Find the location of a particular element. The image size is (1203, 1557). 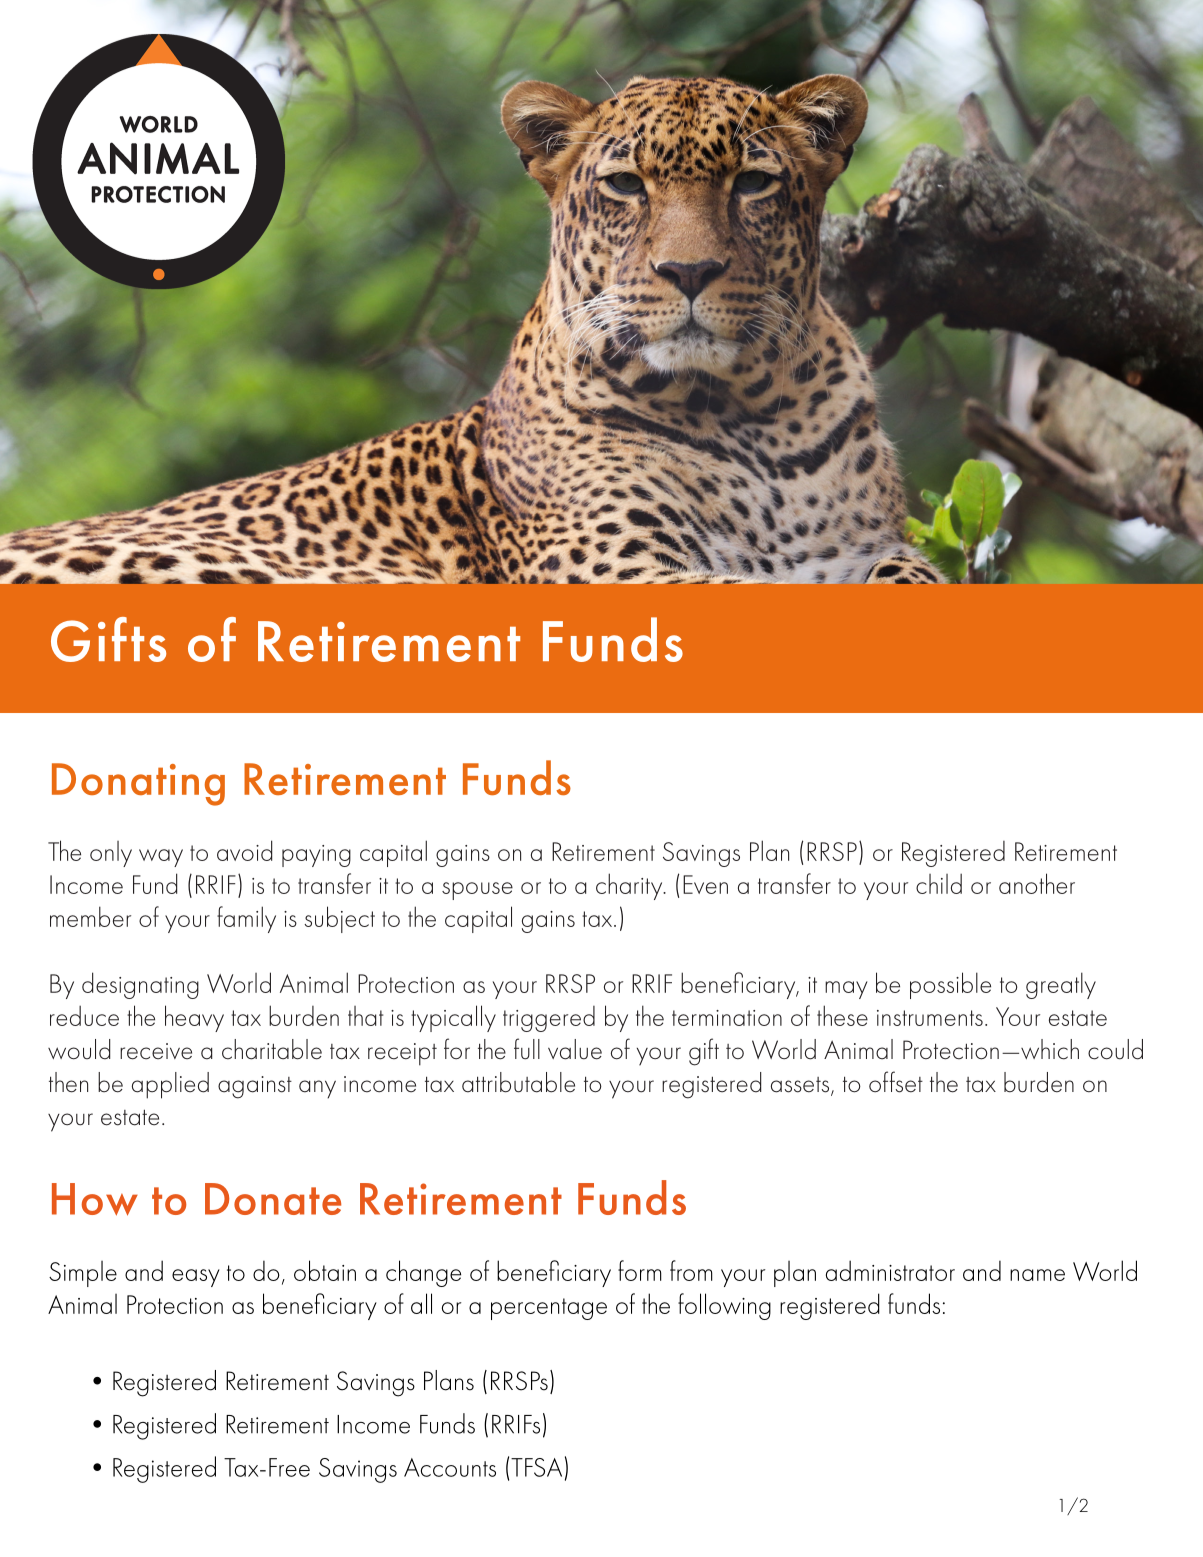

Accounts is located at coordinates (450, 1467).
